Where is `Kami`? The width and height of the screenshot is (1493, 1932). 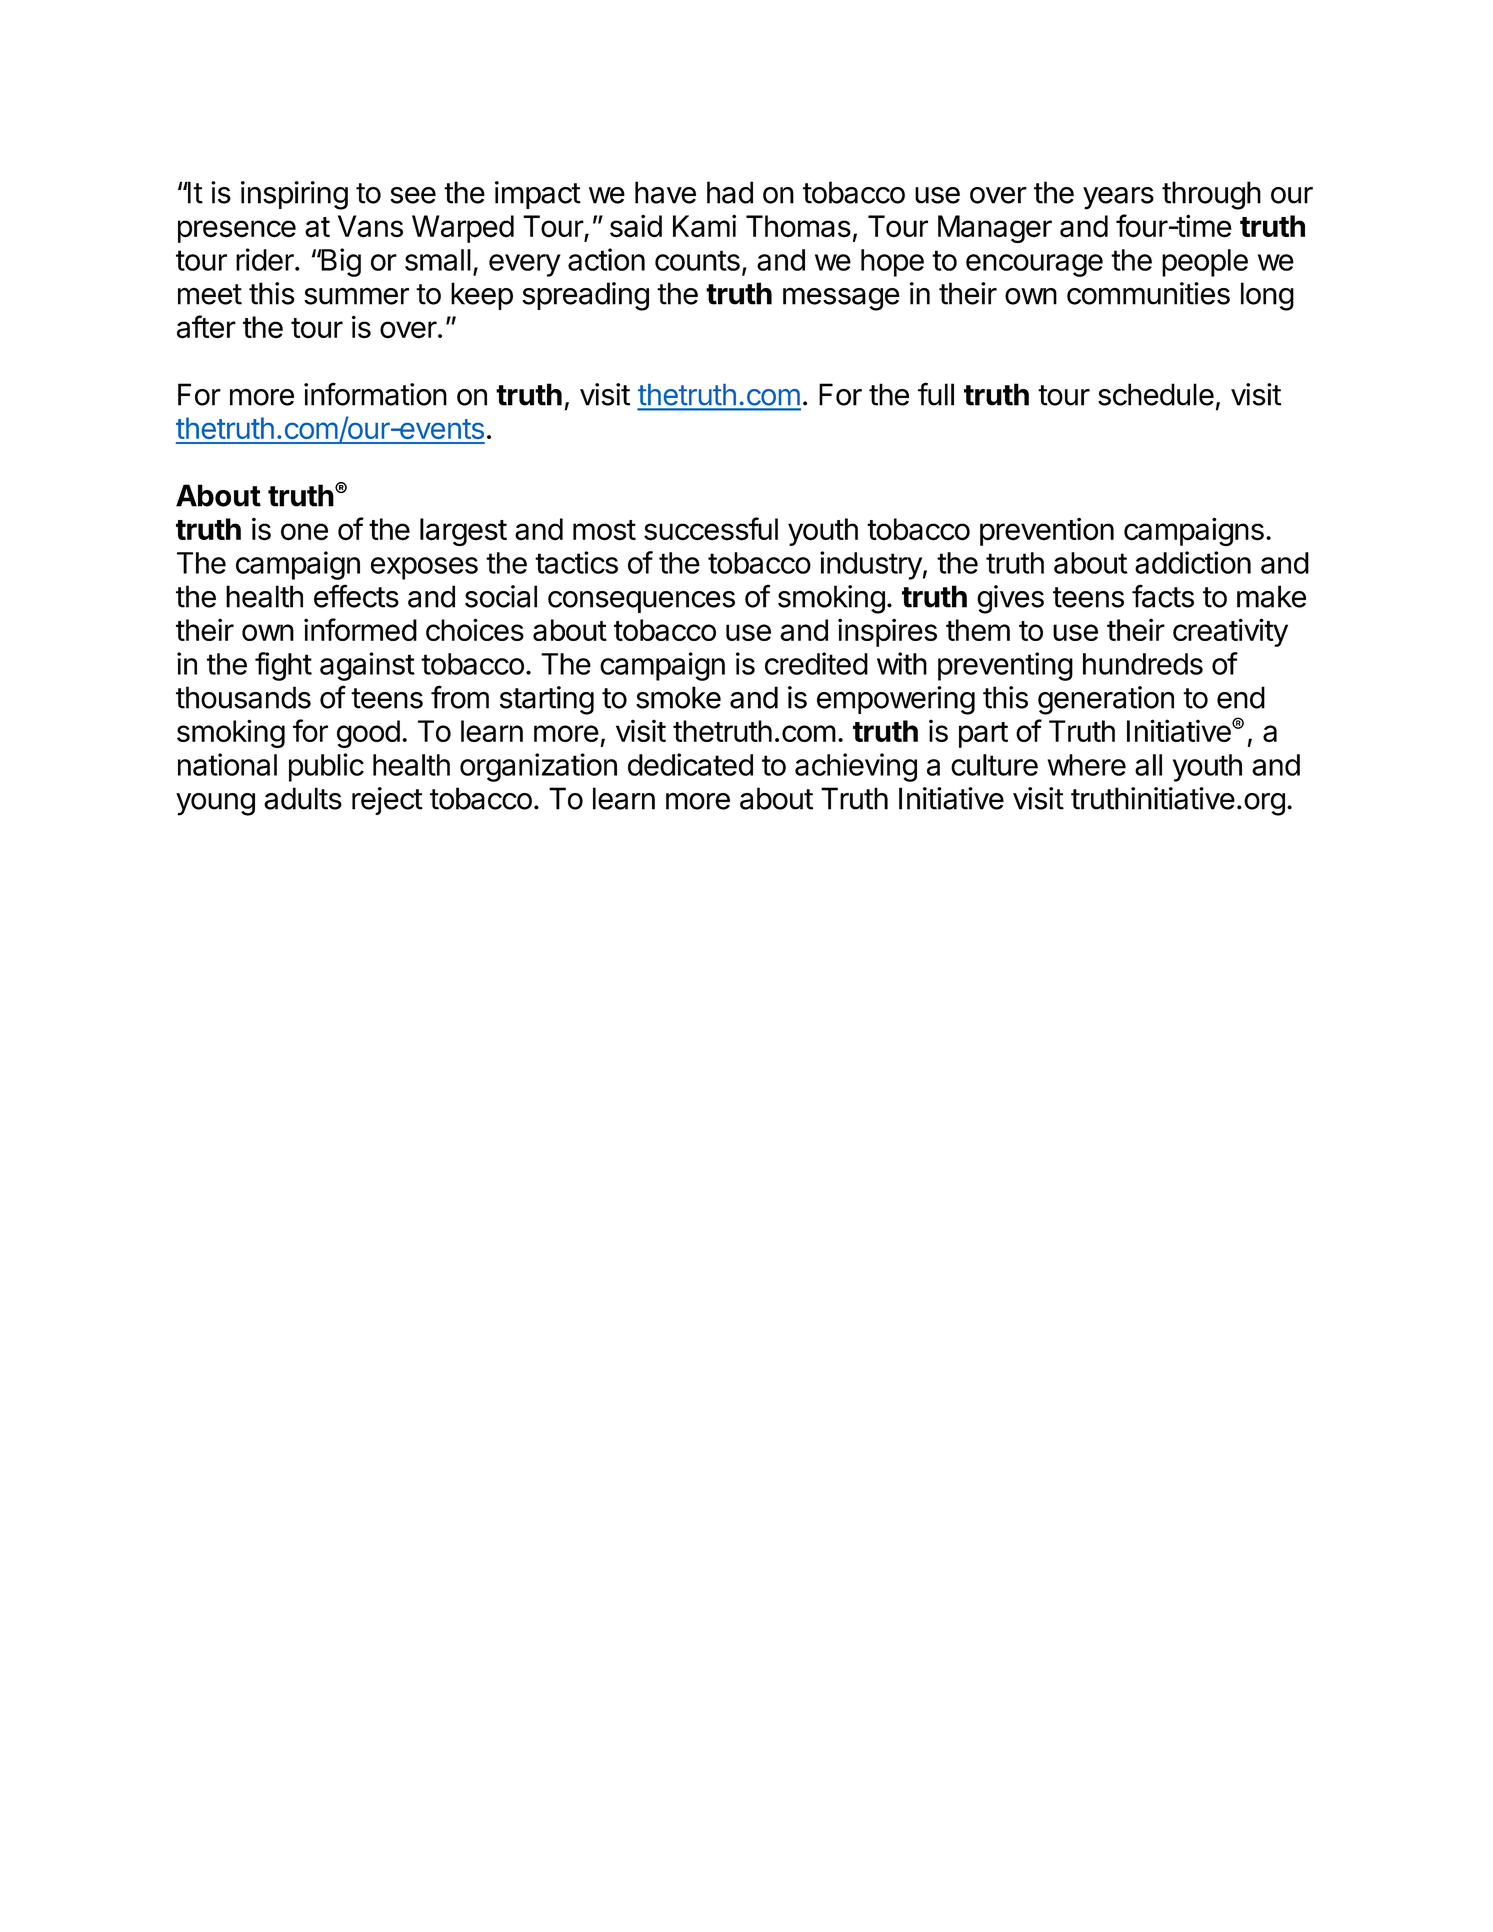 Kami is located at coordinates (704, 226).
